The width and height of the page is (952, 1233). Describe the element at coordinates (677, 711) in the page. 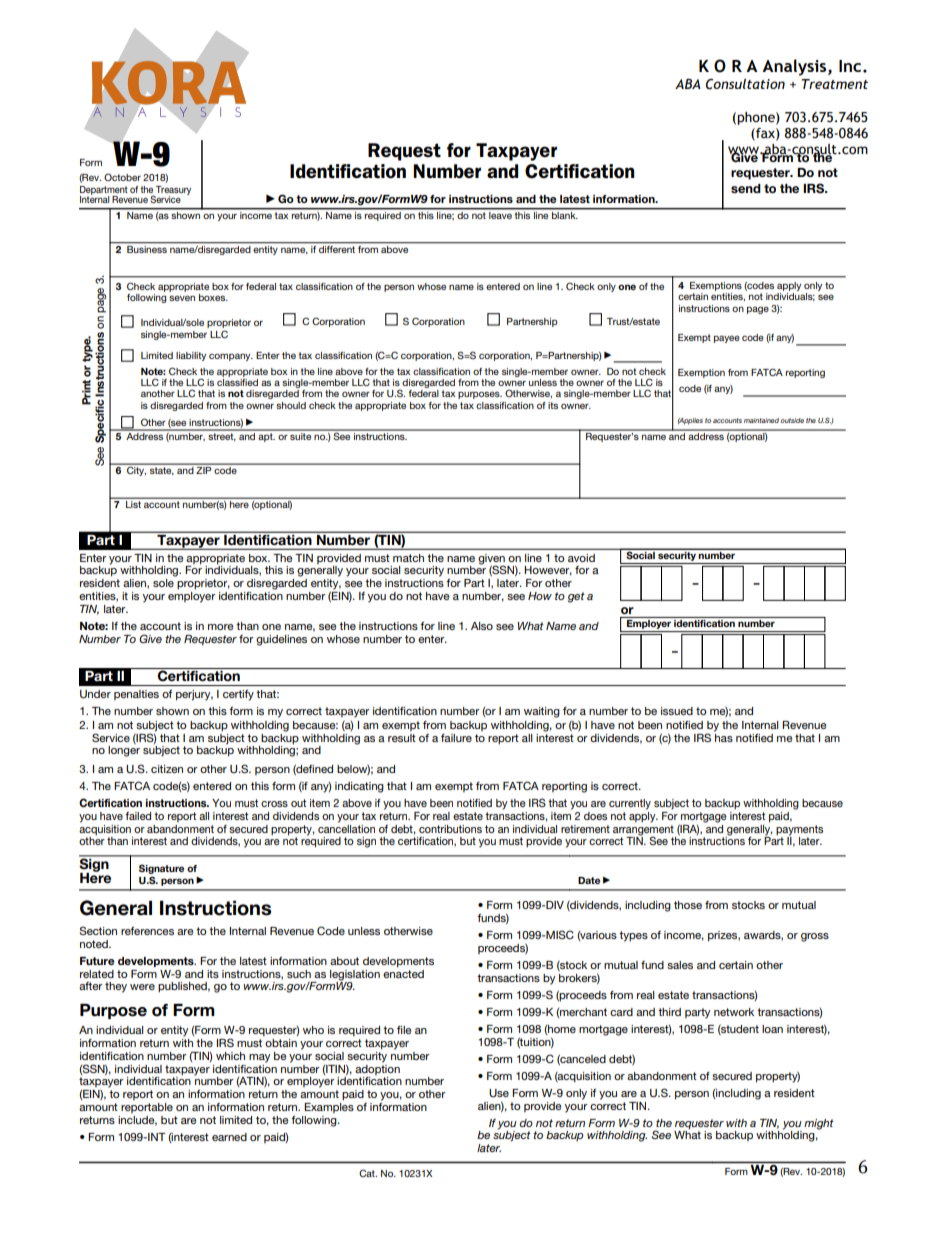

I see `issued` at that location.
